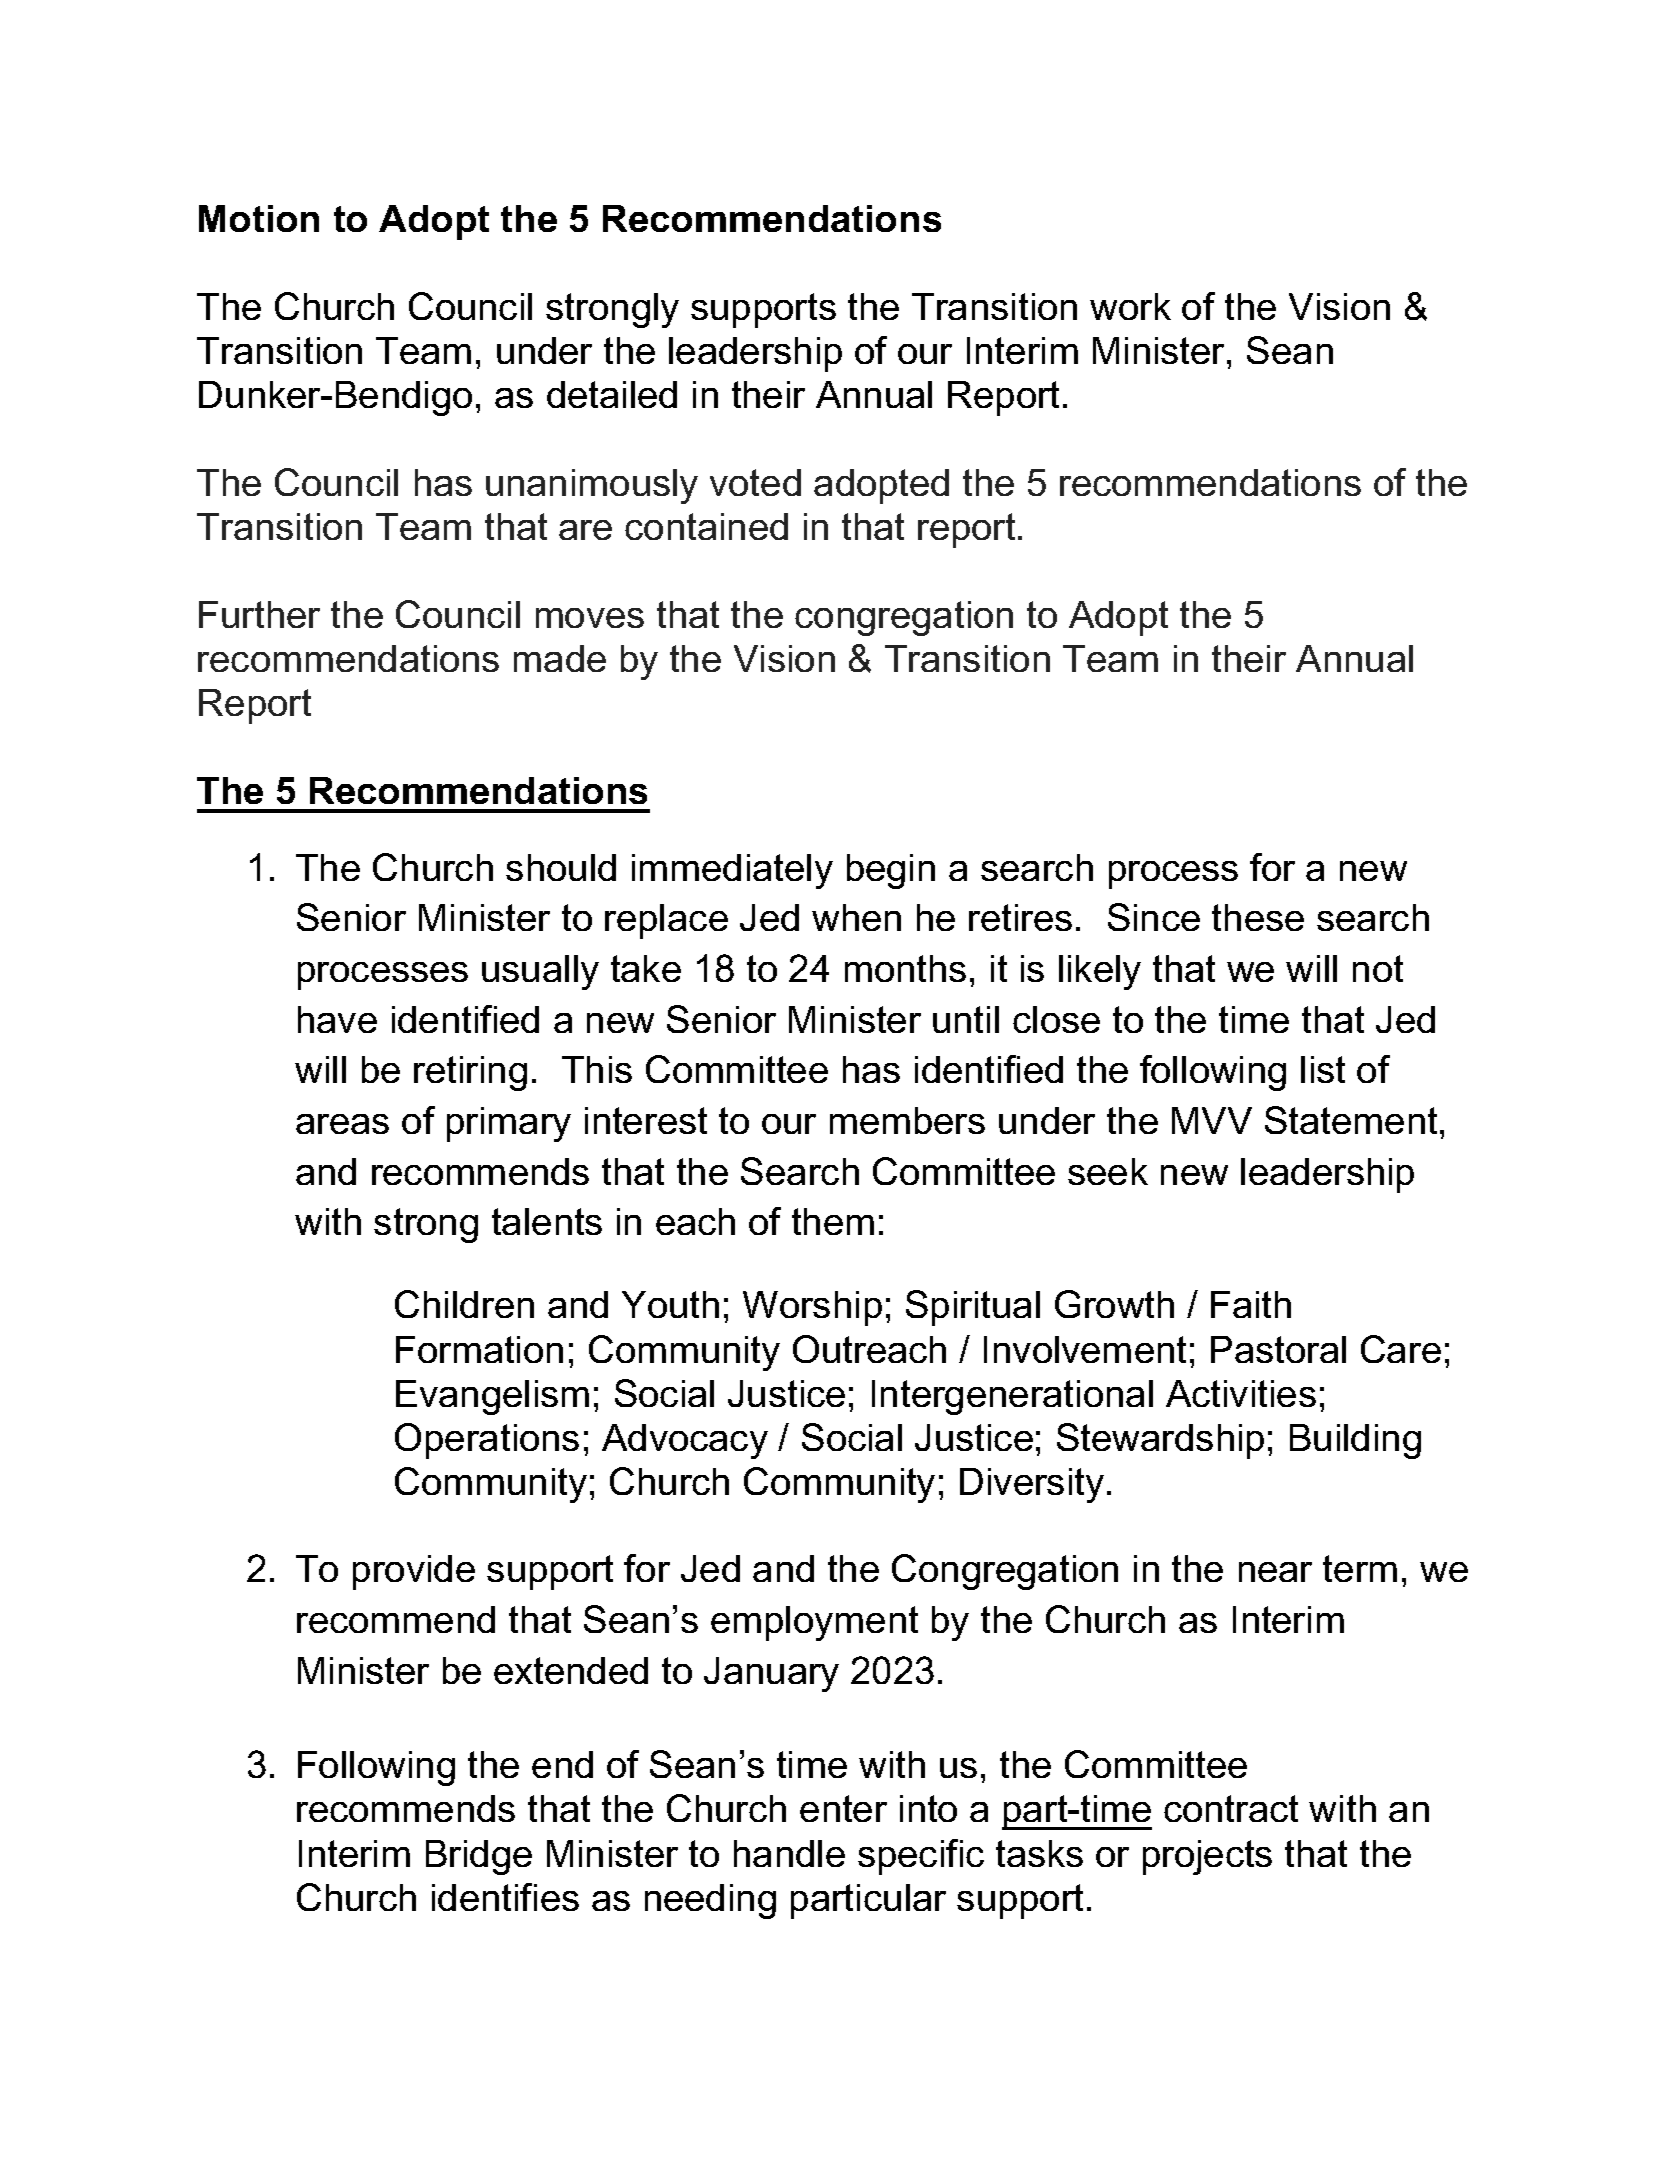 This screenshot has width=1673, height=2165. Describe the element at coordinates (789, 1853) in the screenshot. I see `handle` at that location.
